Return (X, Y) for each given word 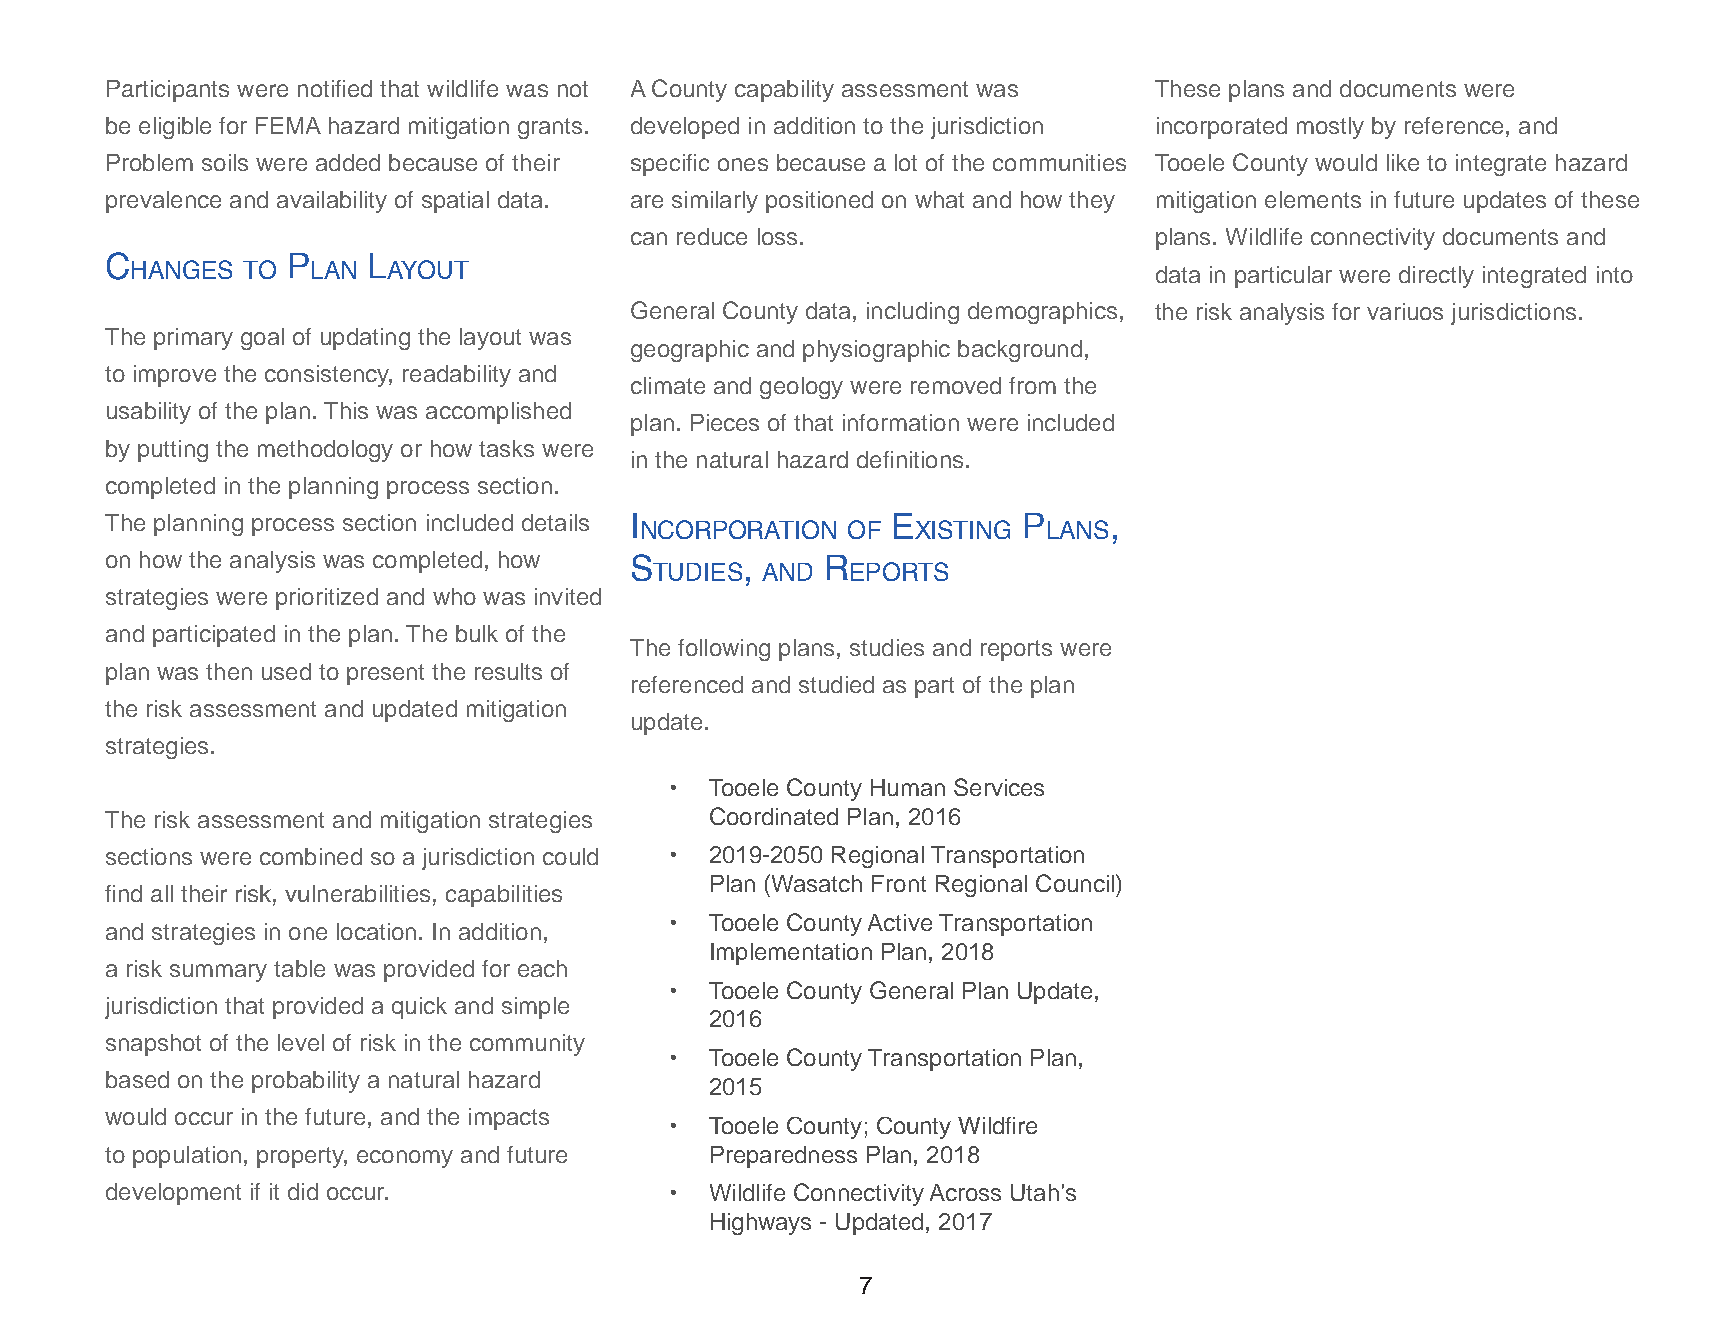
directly (1436, 277)
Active (900, 922)
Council (1075, 883)
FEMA (288, 125)
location (376, 931)
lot (906, 162)
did (303, 1191)
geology (801, 388)
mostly (1330, 128)
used (286, 671)
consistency (328, 376)
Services (999, 787)
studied (836, 684)
